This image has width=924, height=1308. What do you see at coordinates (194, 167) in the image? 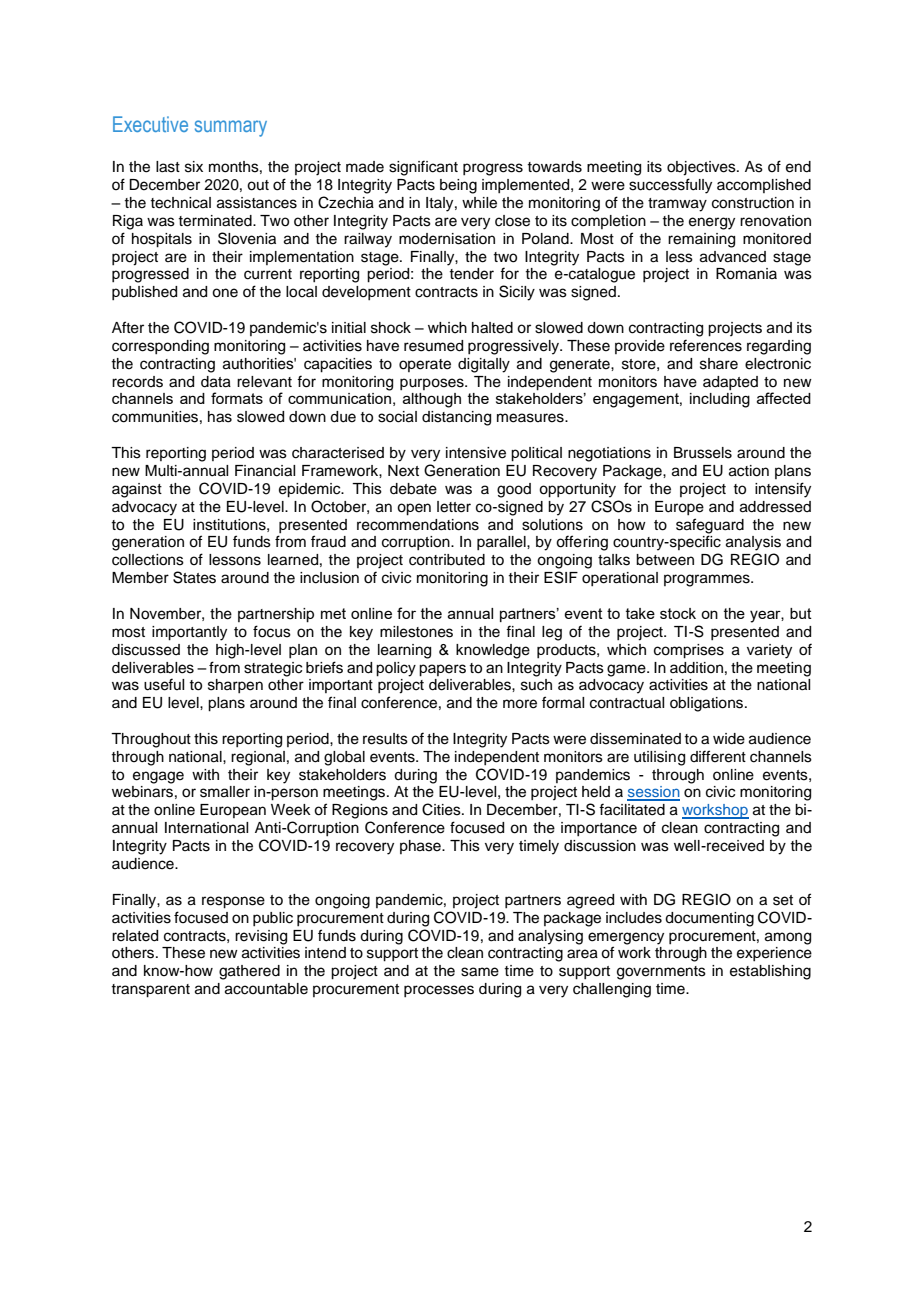
I see `six` at bounding box center [194, 167].
